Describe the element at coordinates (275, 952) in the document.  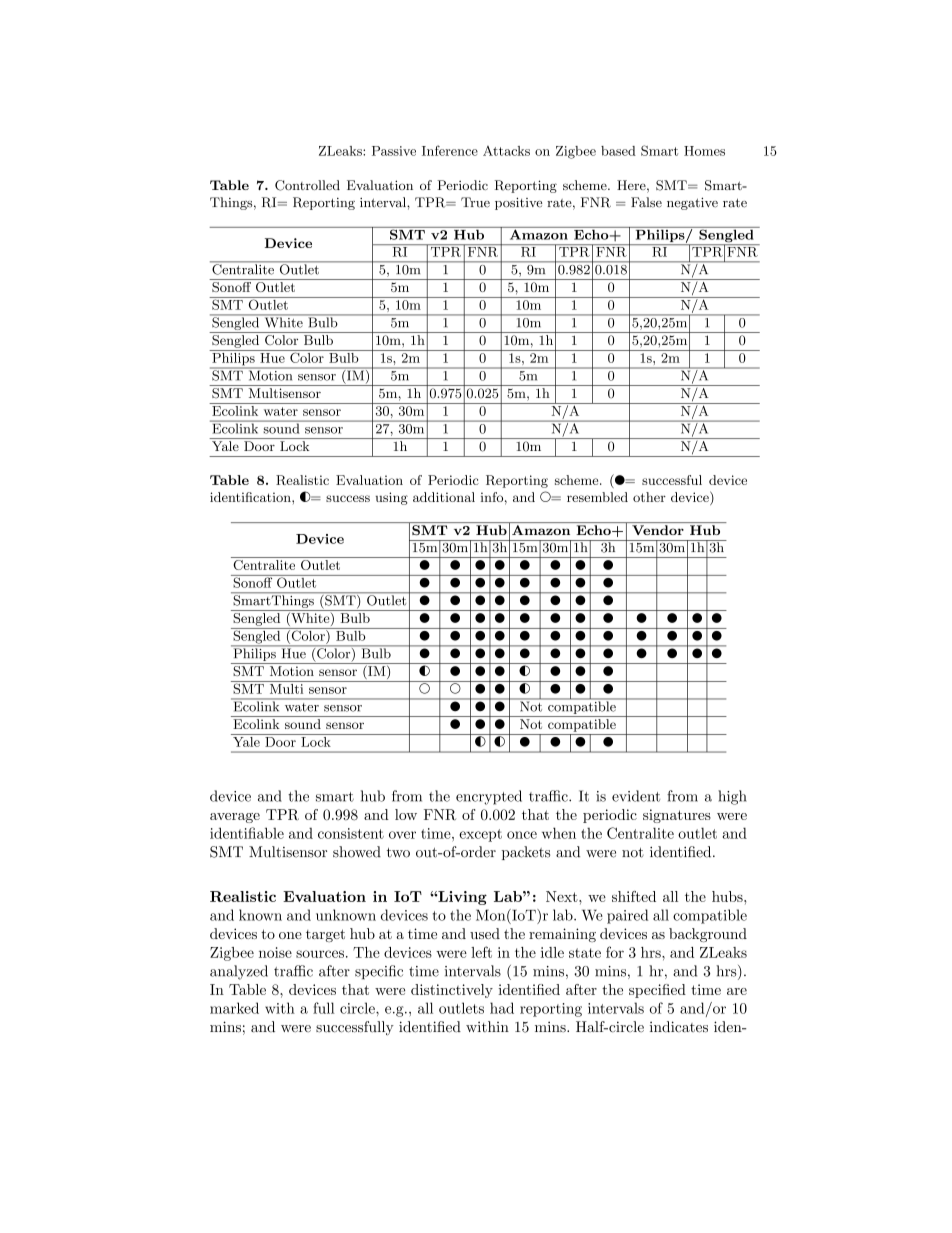
I see `noise` at that location.
